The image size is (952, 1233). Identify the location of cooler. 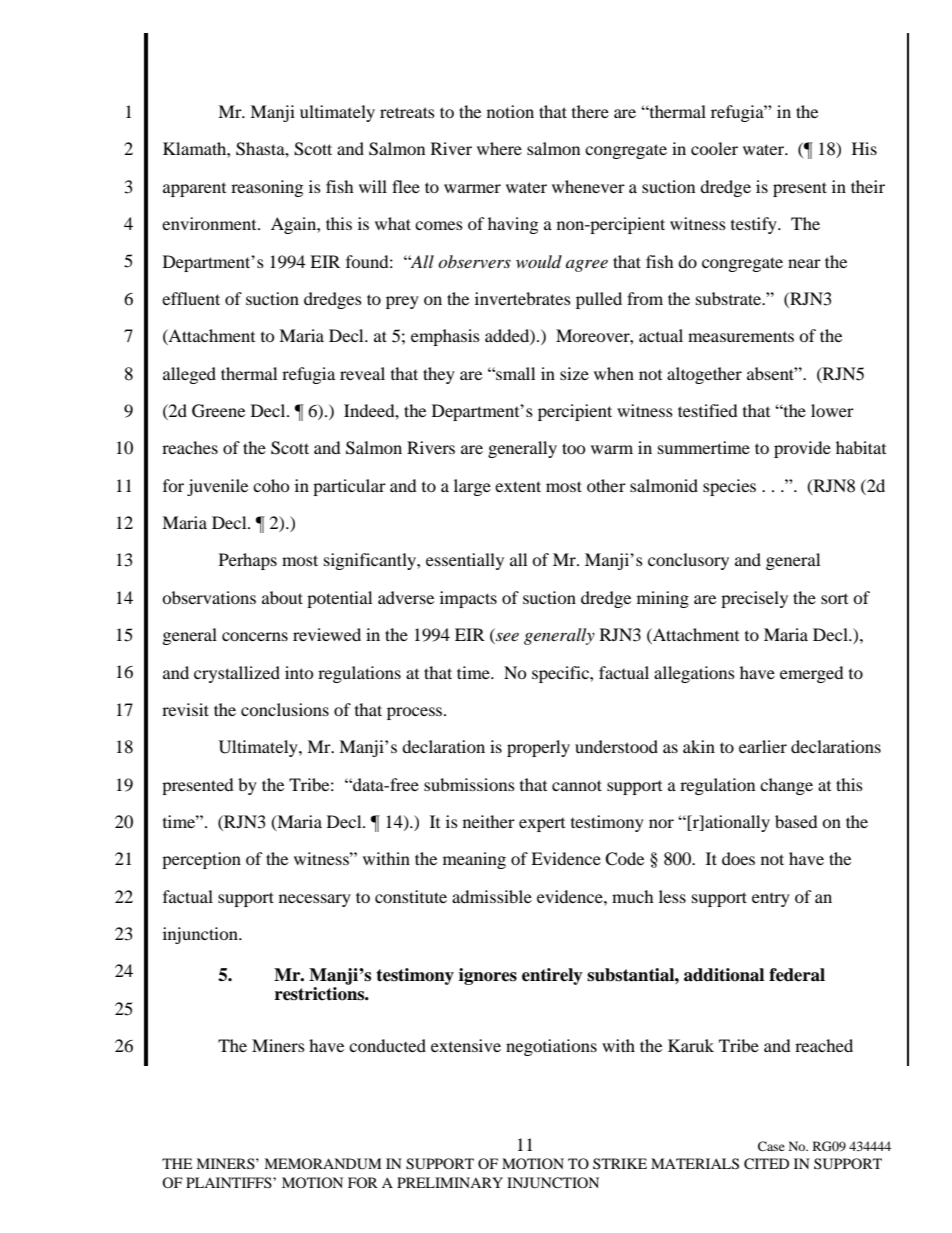
(714, 148).
